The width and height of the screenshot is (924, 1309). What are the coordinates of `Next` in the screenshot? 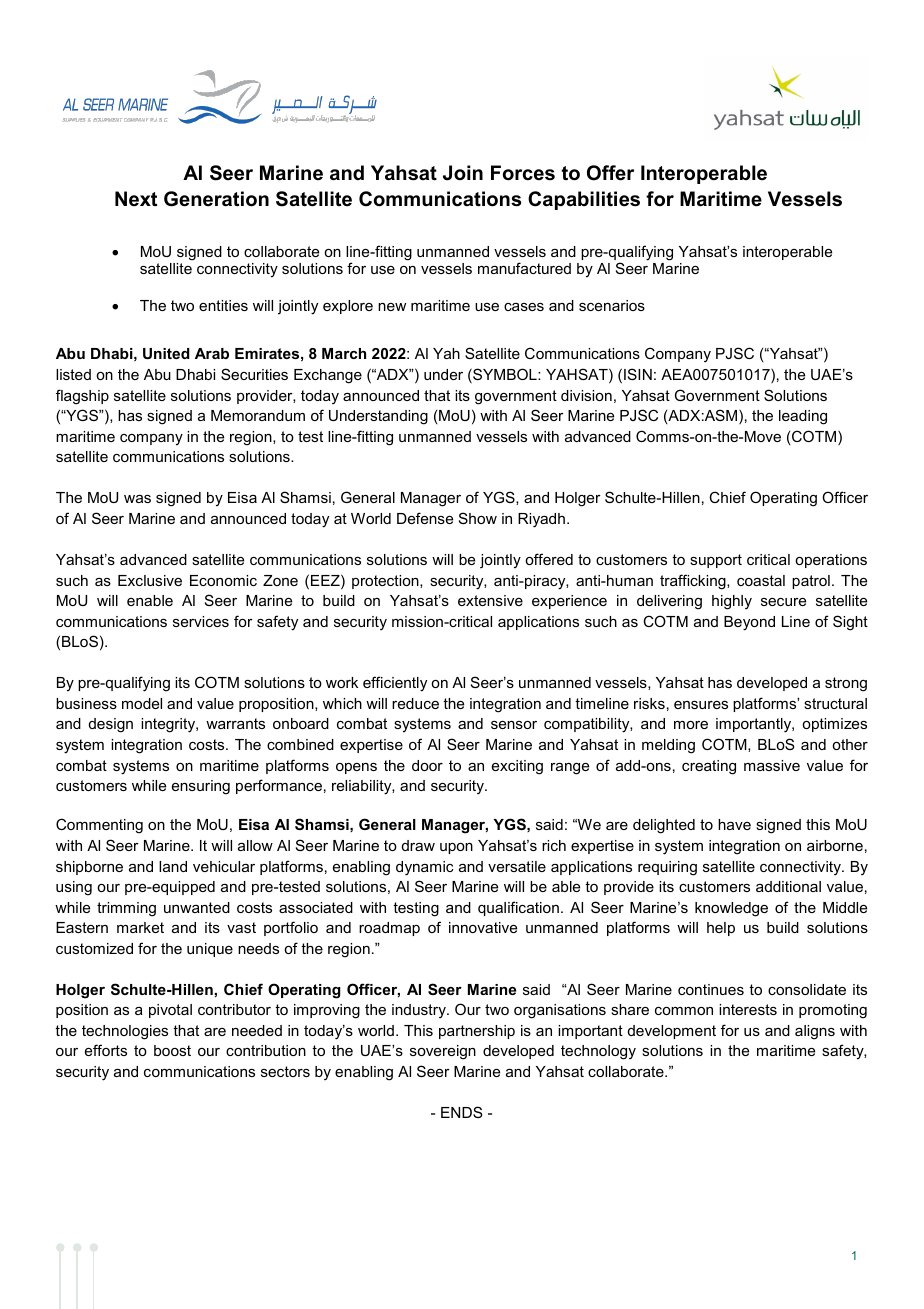 It's located at (136, 199).
